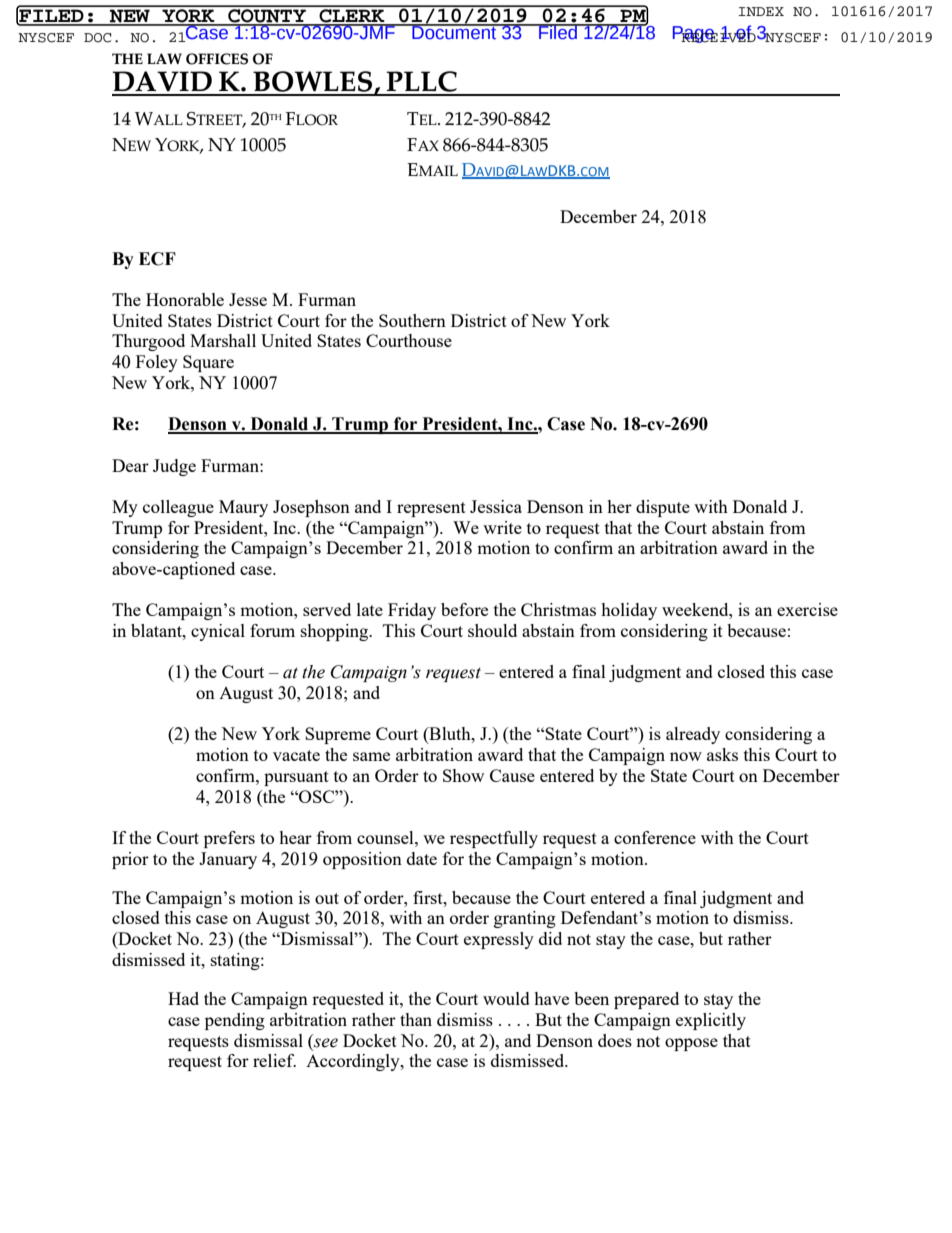 This page has width=952, height=1233. Describe the element at coordinates (229, 839) in the page. I see `prefers` at that location.
